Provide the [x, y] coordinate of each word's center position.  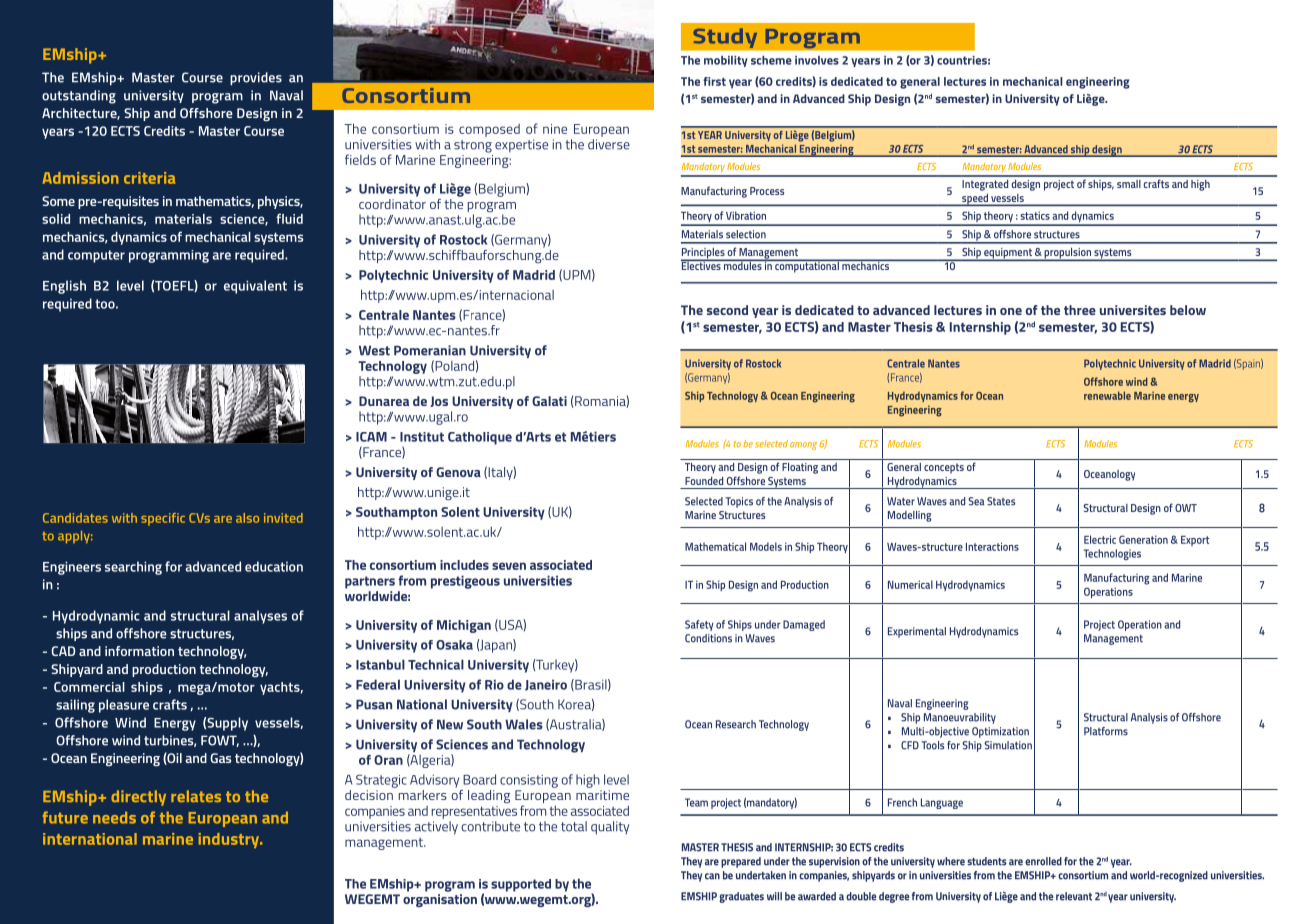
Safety [699, 625]
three [1080, 310]
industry [230, 840]
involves [817, 60]
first [714, 81]
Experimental [917, 632]
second [727, 310]
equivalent [255, 287]
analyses [260, 617]
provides [256, 79]
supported [521, 885]
